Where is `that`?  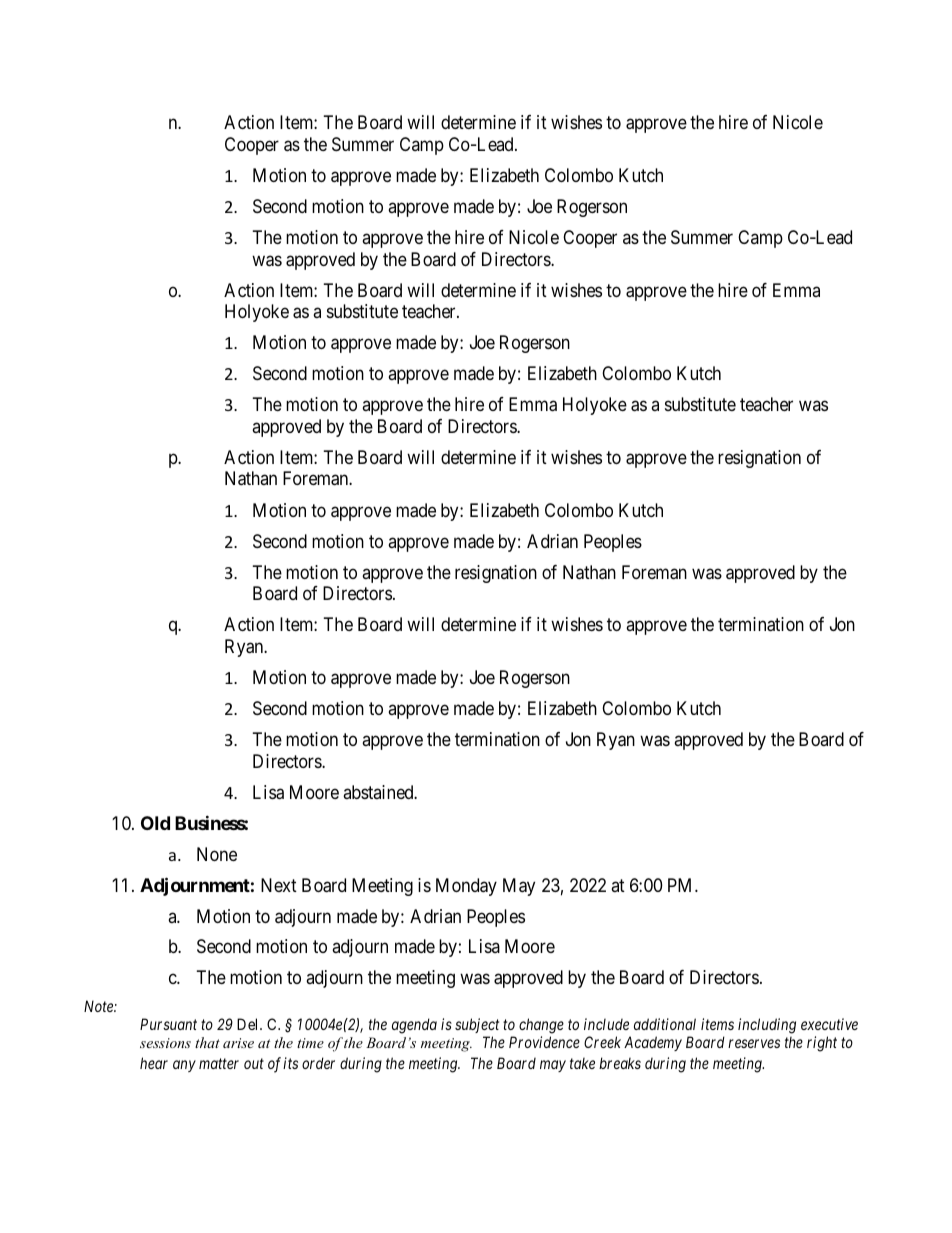 that is located at coordinates (207, 1042).
